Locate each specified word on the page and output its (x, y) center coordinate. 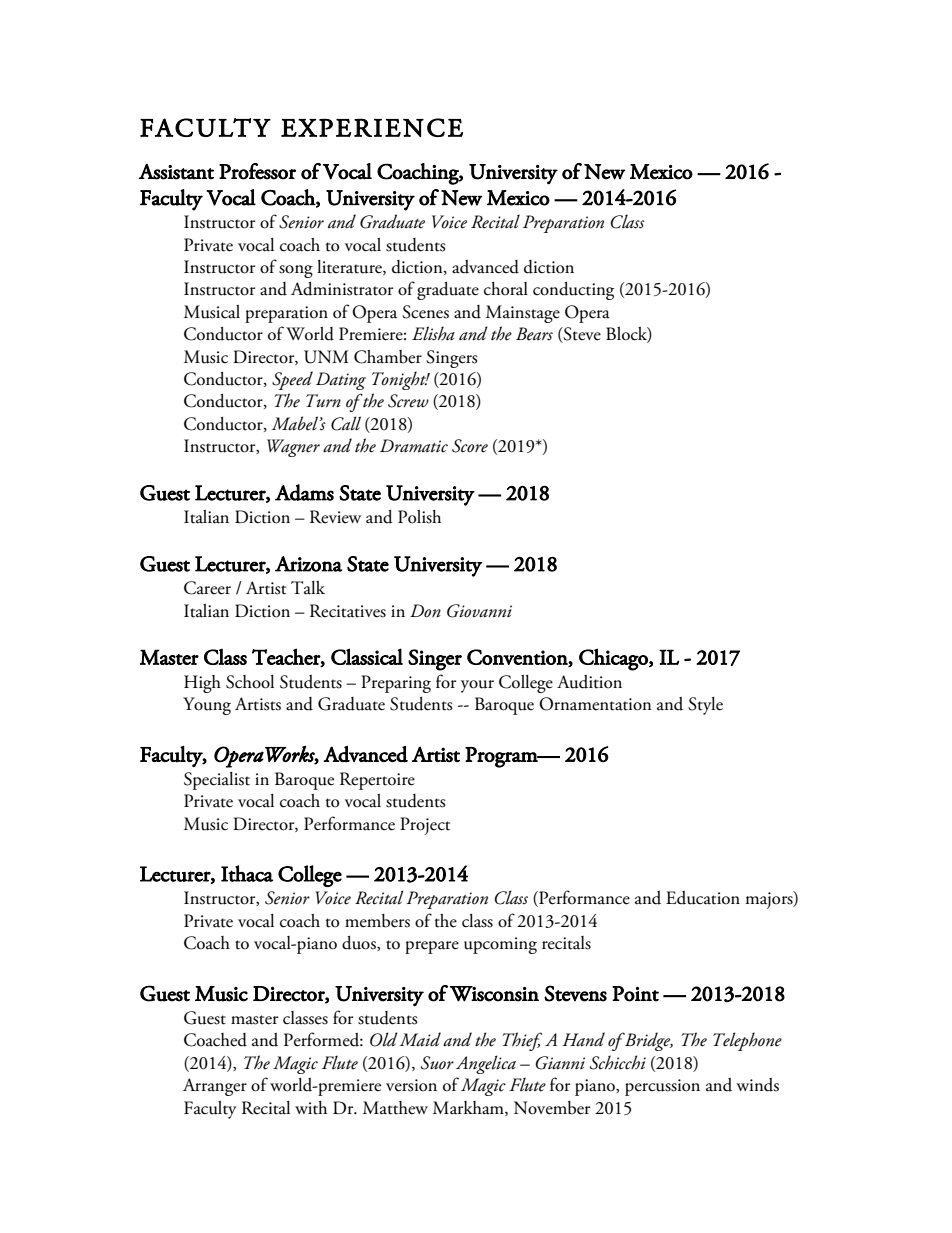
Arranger (215, 1087)
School (250, 682)
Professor (257, 171)
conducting (573, 291)
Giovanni (479, 611)
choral (506, 289)
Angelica (486, 1064)
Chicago (614, 659)
